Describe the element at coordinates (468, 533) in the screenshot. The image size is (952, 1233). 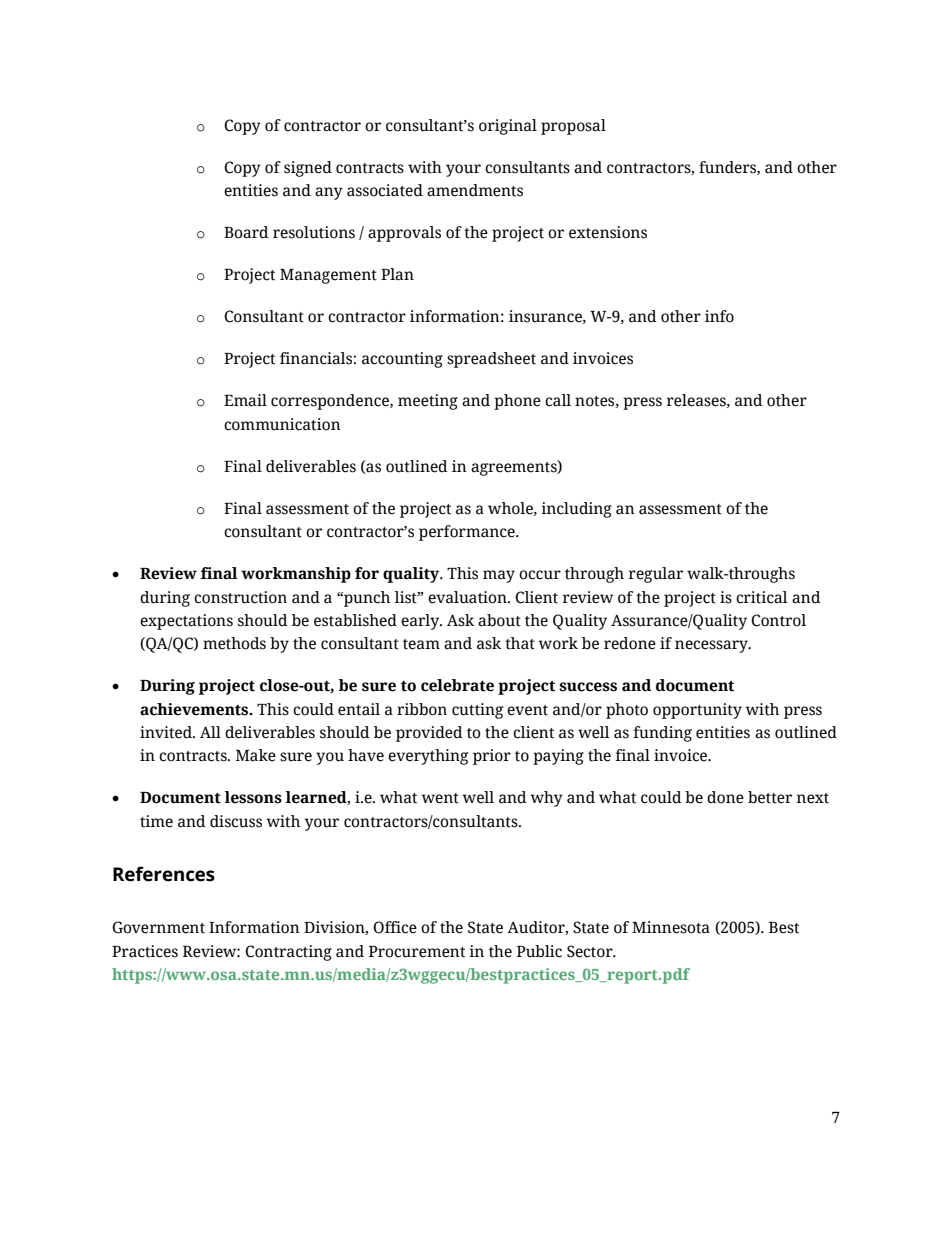
I see `performance` at that location.
